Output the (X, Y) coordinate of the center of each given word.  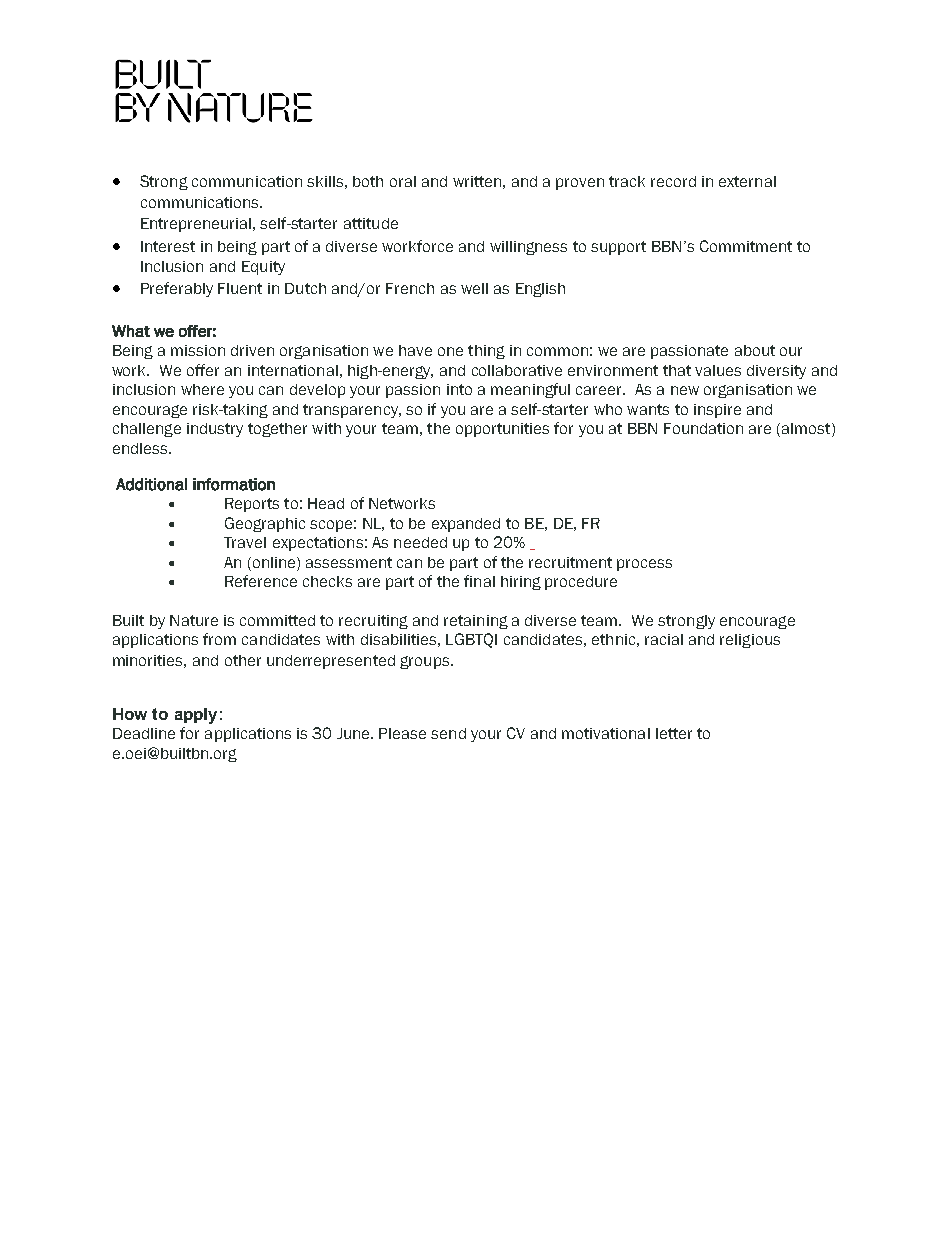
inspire (717, 411)
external (747, 181)
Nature (194, 620)
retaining (476, 622)
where (202, 389)
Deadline (144, 733)
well (474, 288)
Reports (252, 505)
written (477, 181)
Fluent (240, 288)
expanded (466, 525)
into (459, 389)
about (755, 350)
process (644, 565)
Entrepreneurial (196, 225)
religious (750, 641)
